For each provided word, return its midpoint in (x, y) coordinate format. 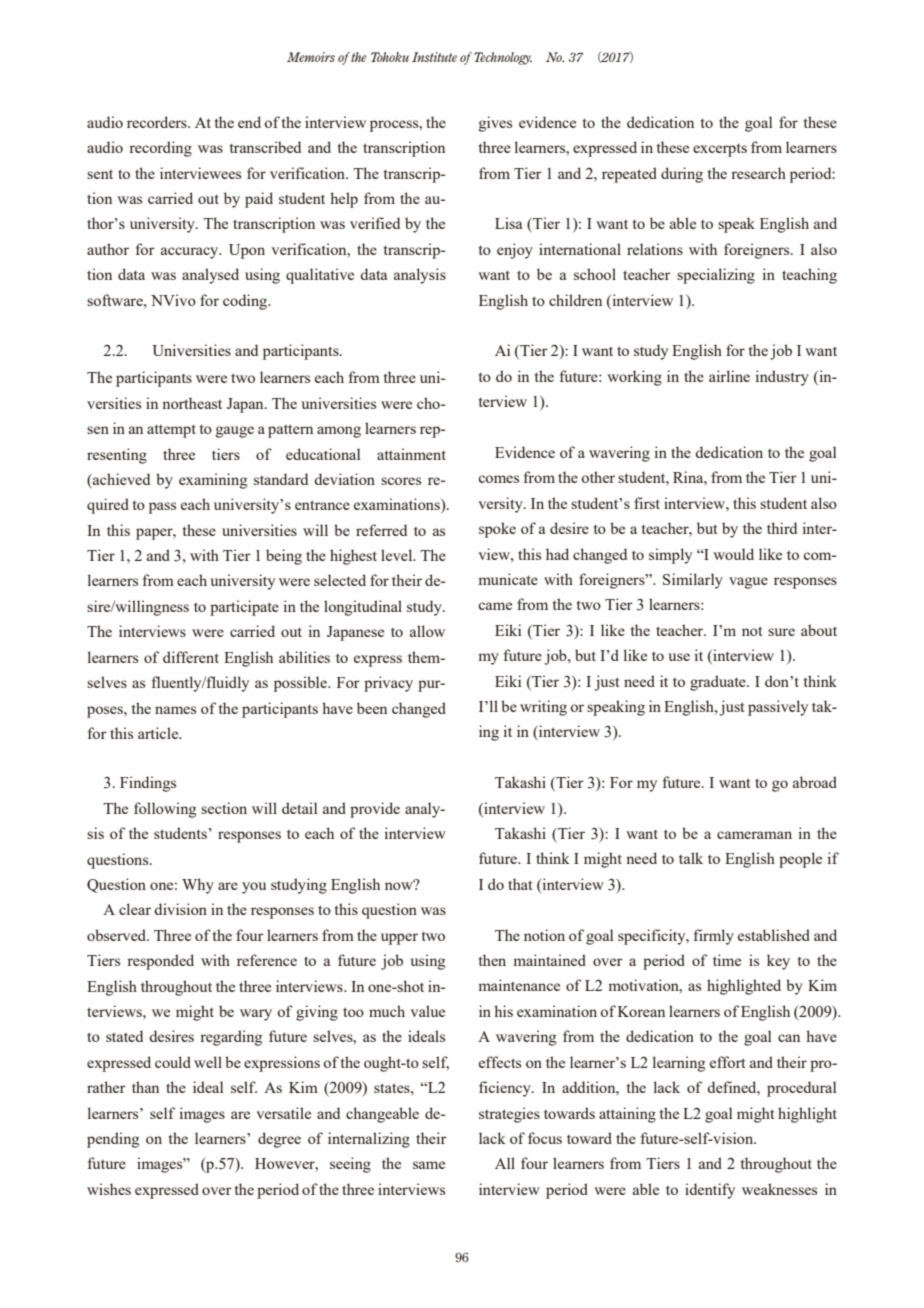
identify (710, 1191)
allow (427, 631)
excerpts (720, 150)
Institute (434, 57)
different (191, 657)
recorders (158, 122)
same (429, 1165)
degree (279, 1140)
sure (781, 632)
